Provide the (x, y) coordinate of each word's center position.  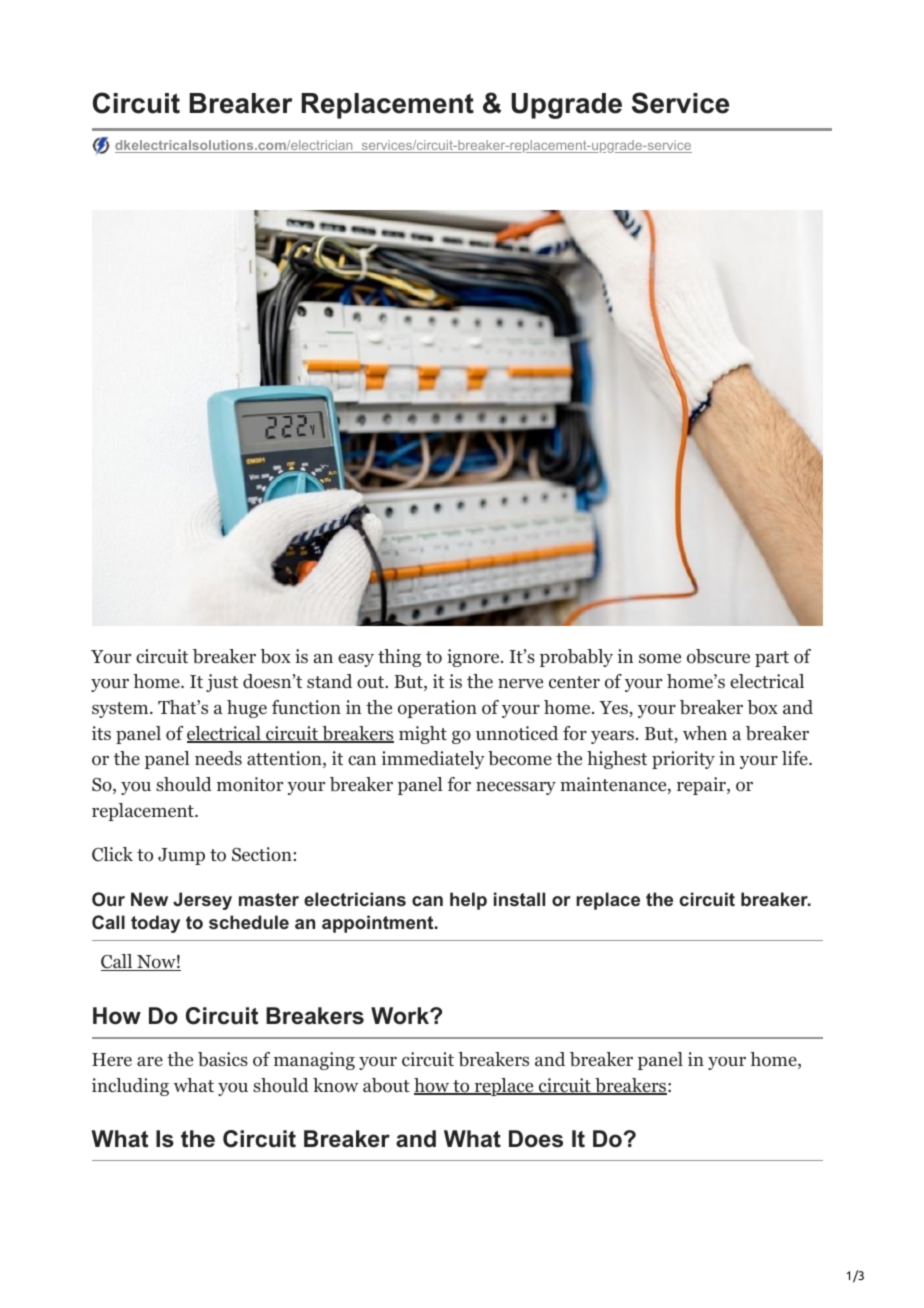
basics (223, 1059)
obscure (718, 656)
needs (218, 758)
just (222, 683)
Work (401, 1016)
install (519, 899)
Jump (181, 856)
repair (702, 786)
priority (683, 760)
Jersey (202, 901)
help (468, 901)
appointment (377, 924)
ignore (473, 658)
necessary (516, 788)
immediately (433, 760)
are (150, 1061)
